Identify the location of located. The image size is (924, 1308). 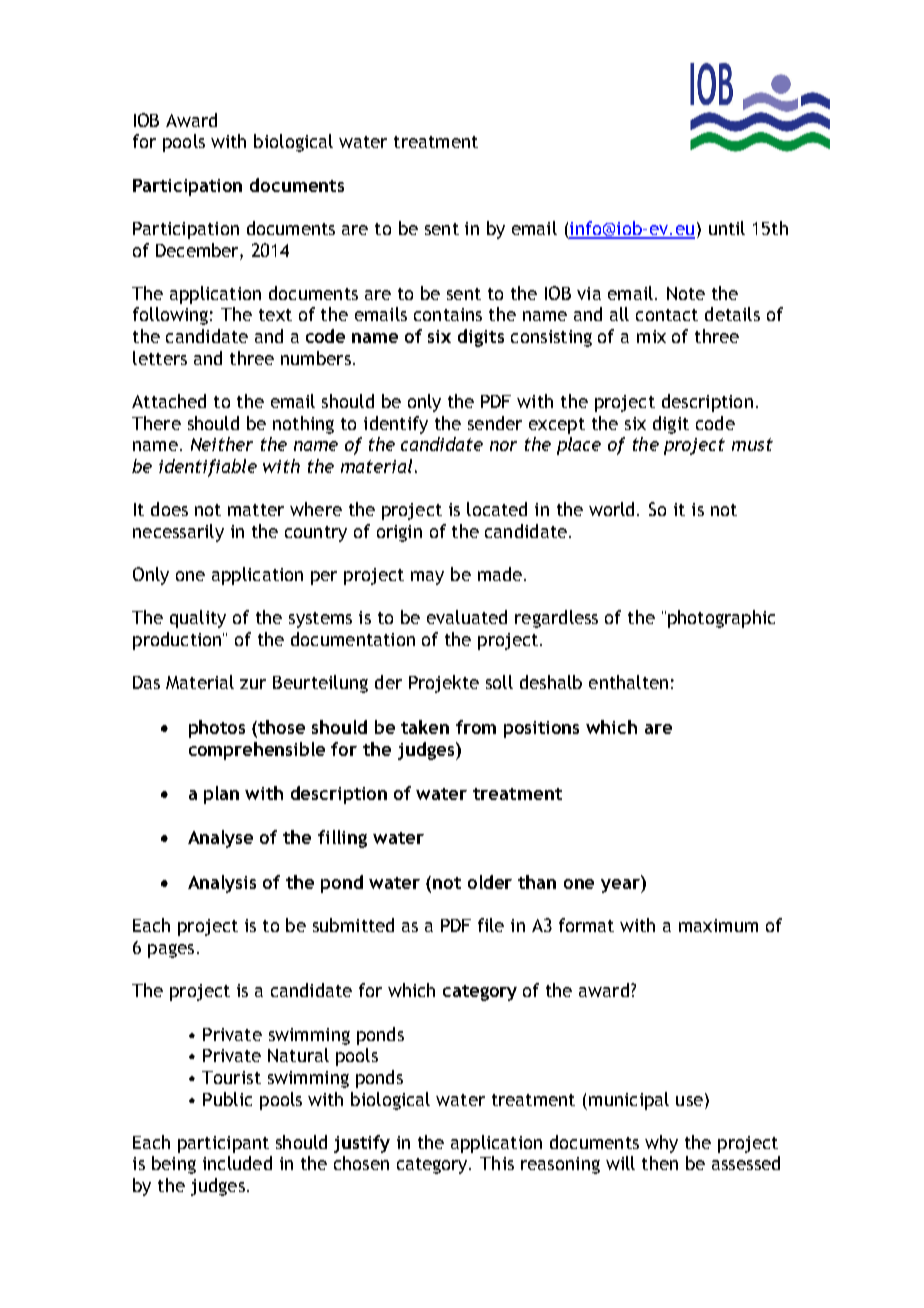
(497, 509).
